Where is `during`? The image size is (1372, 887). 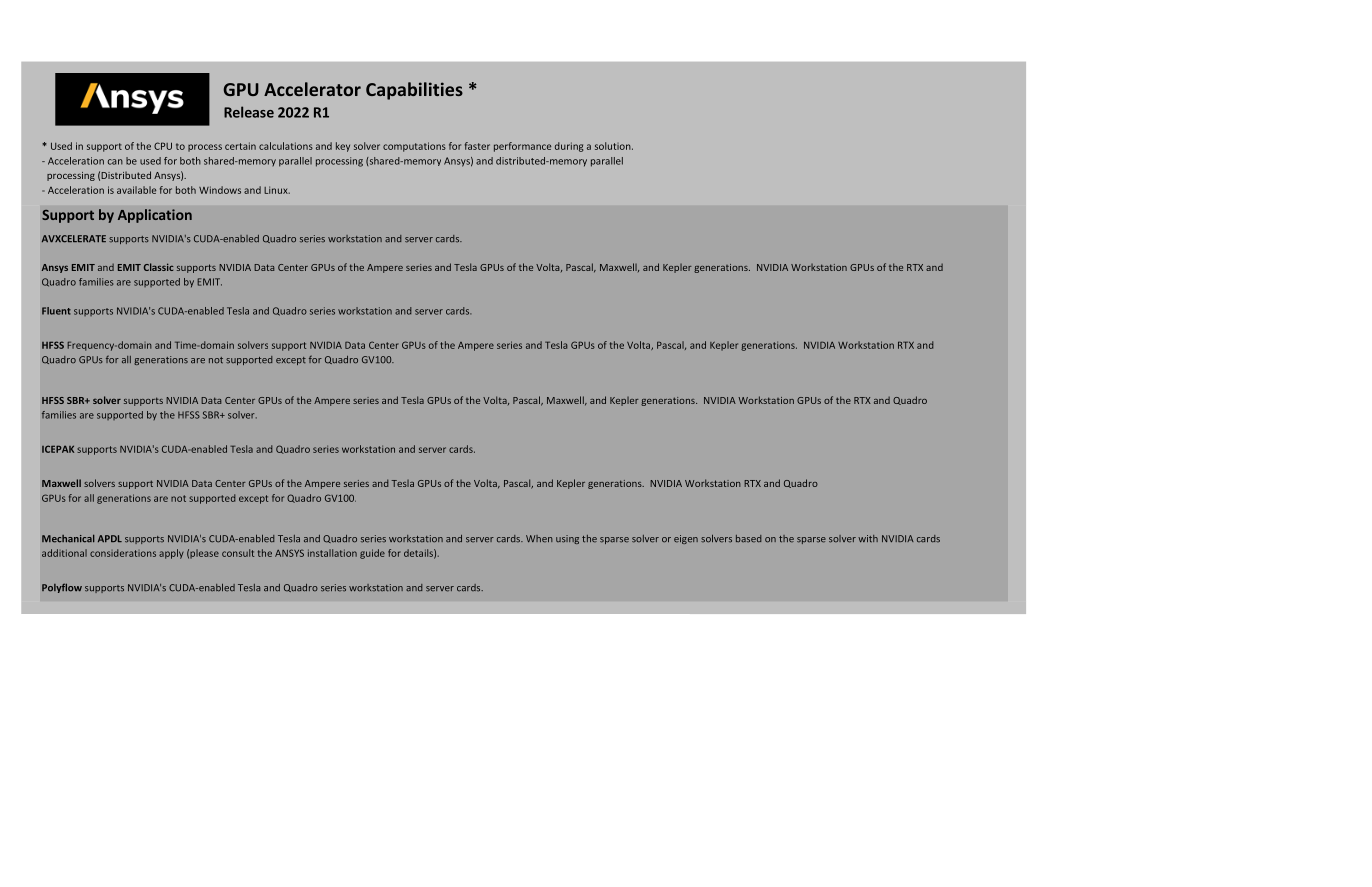 during is located at coordinates (569, 147).
